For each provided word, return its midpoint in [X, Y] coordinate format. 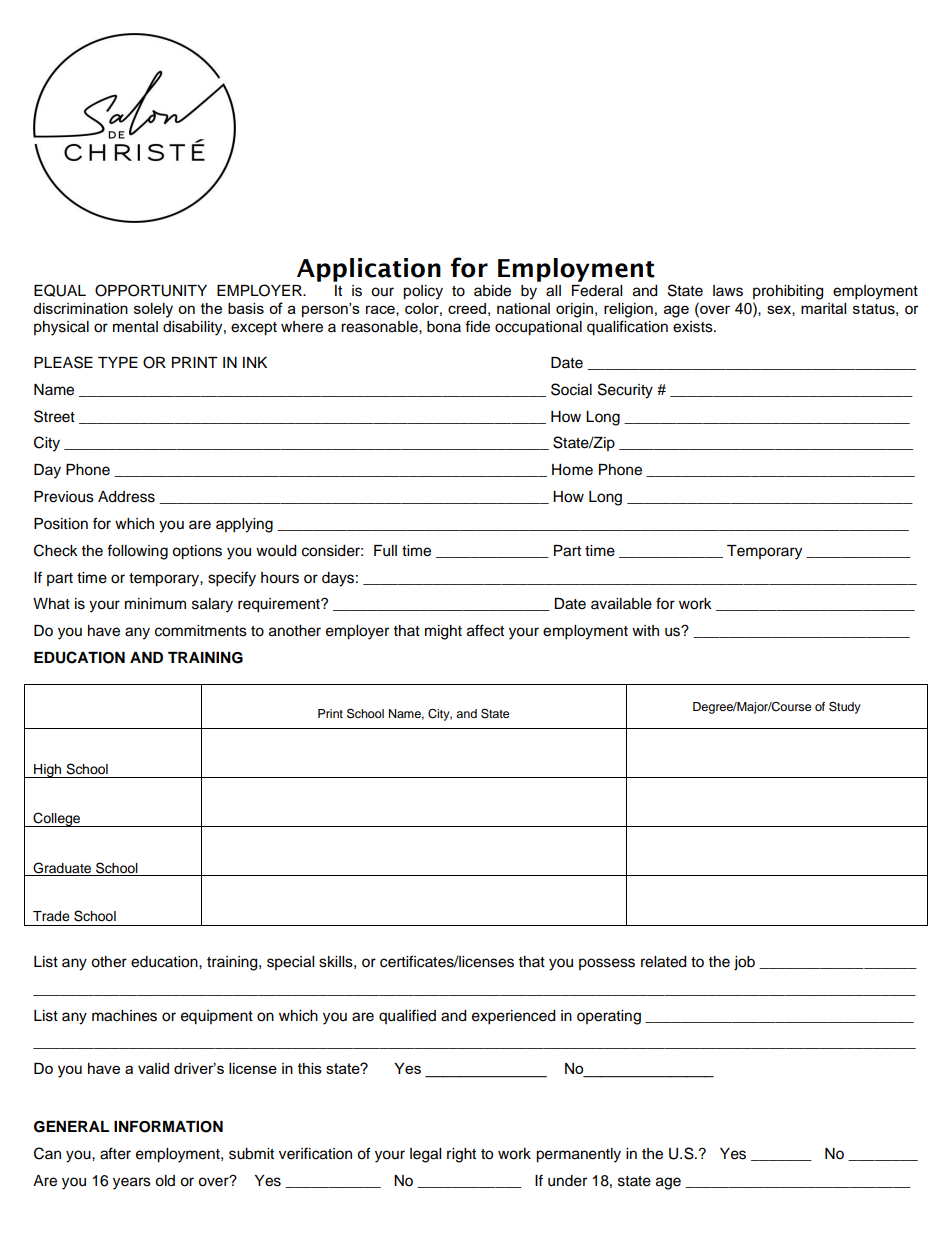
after [115, 1153]
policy [423, 292]
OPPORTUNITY [151, 290]
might [443, 632]
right [461, 1155]
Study [845, 707]
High [48, 771]
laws [728, 291]
